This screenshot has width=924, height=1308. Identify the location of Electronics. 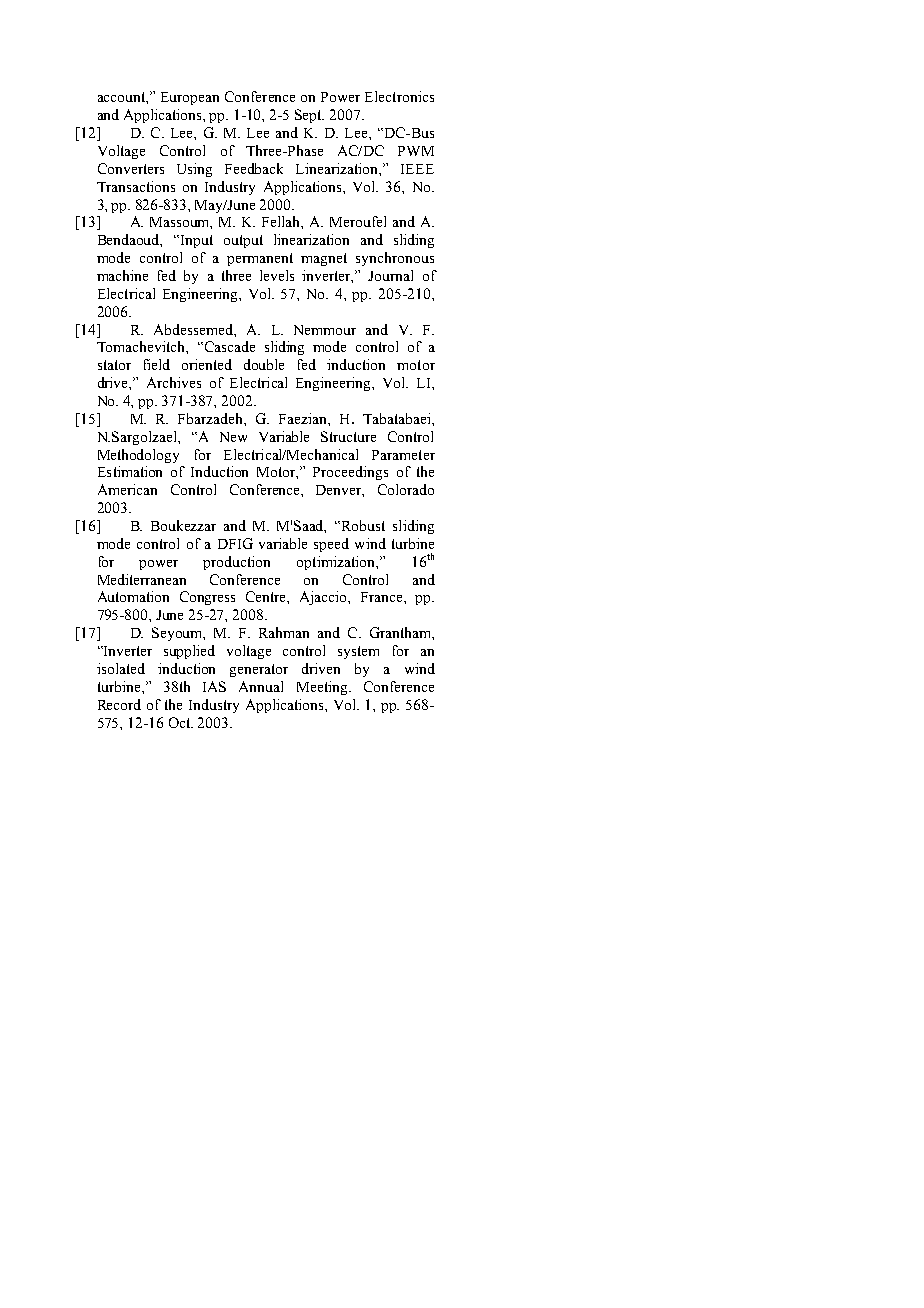
(399, 96).
